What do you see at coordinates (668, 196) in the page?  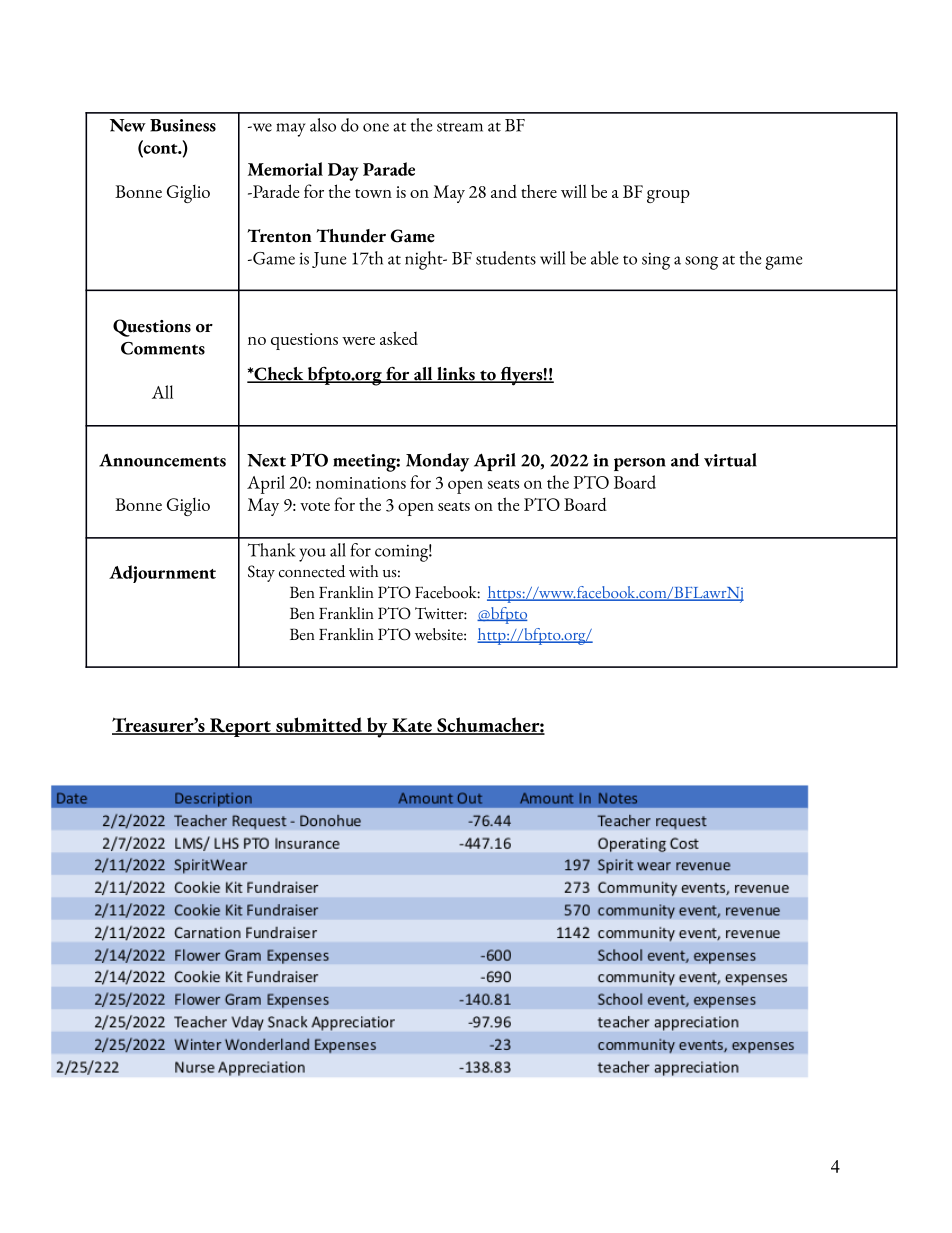 I see `group` at bounding box center [668, 196].
